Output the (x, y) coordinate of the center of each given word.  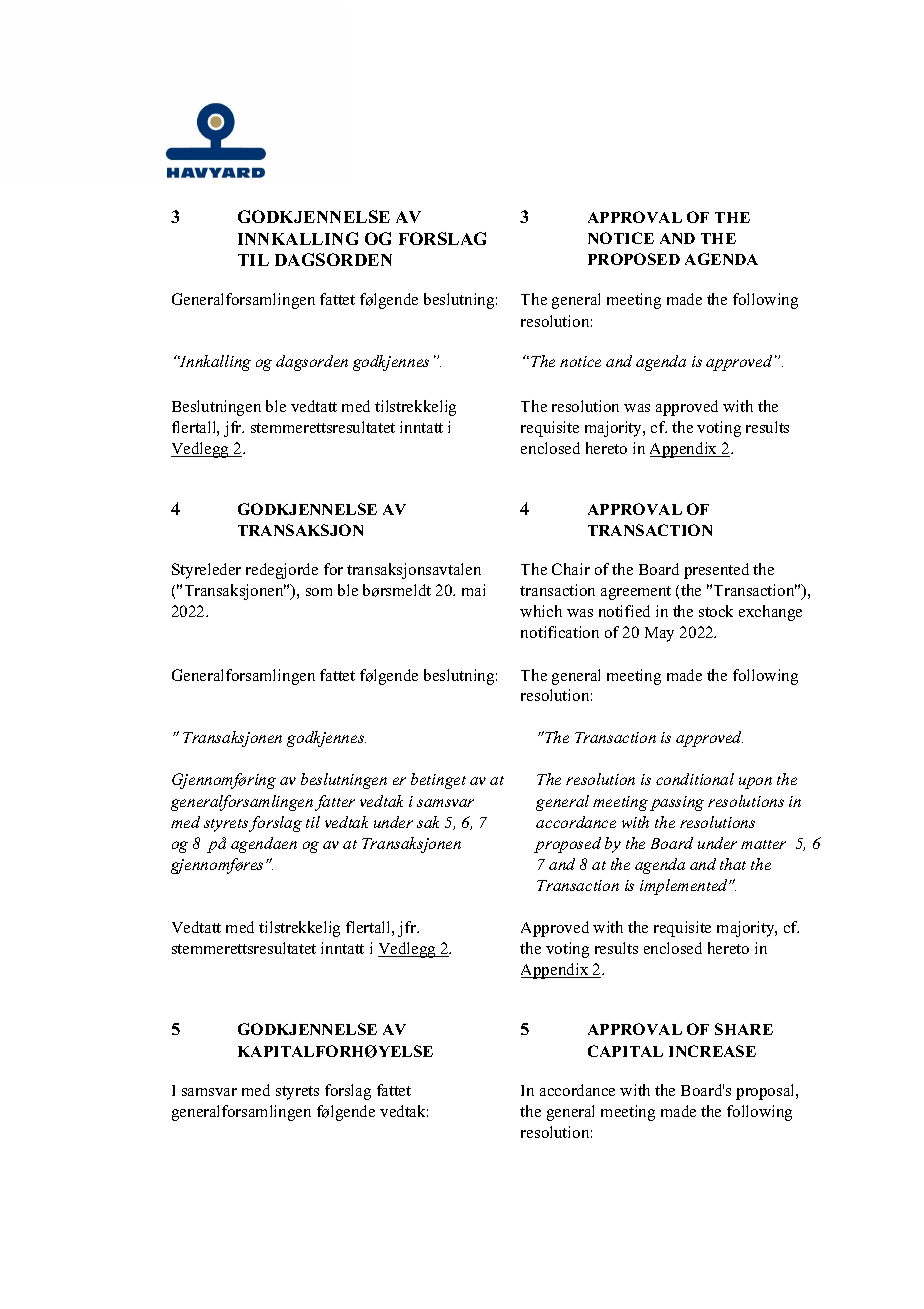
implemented (685, 887)
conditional (695, 779)
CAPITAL (625, 1051)
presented (716, 571)
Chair (571, 569)
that (733, 864)
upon (755, 783)
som (319, 592)
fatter (335, 803)
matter (763, 844)
